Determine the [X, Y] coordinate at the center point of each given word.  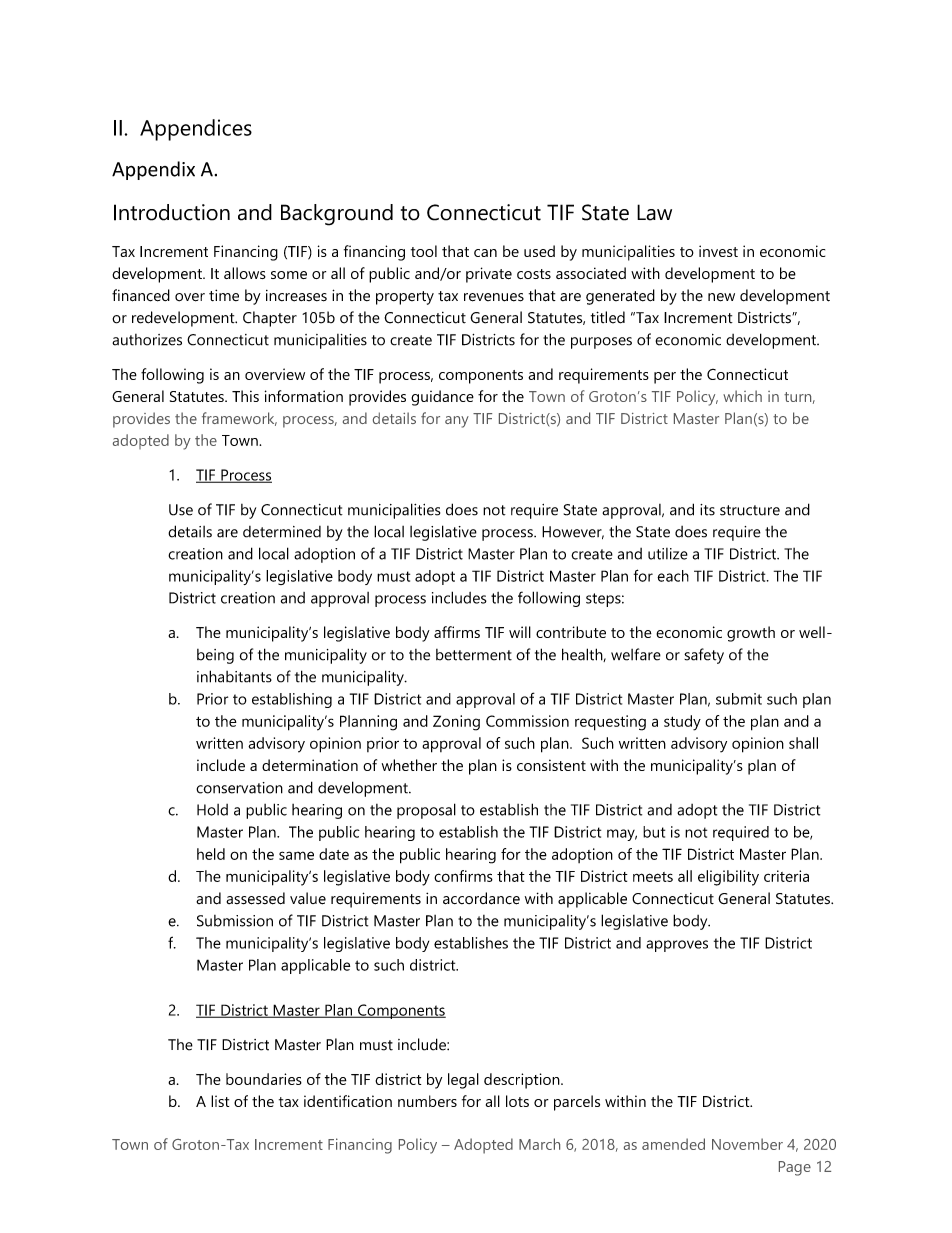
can [485, 253]
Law [654, 212]
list [220, 1101]
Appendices [196, 130]
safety [704, 656]
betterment [474, 655]
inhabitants [234, 676]
